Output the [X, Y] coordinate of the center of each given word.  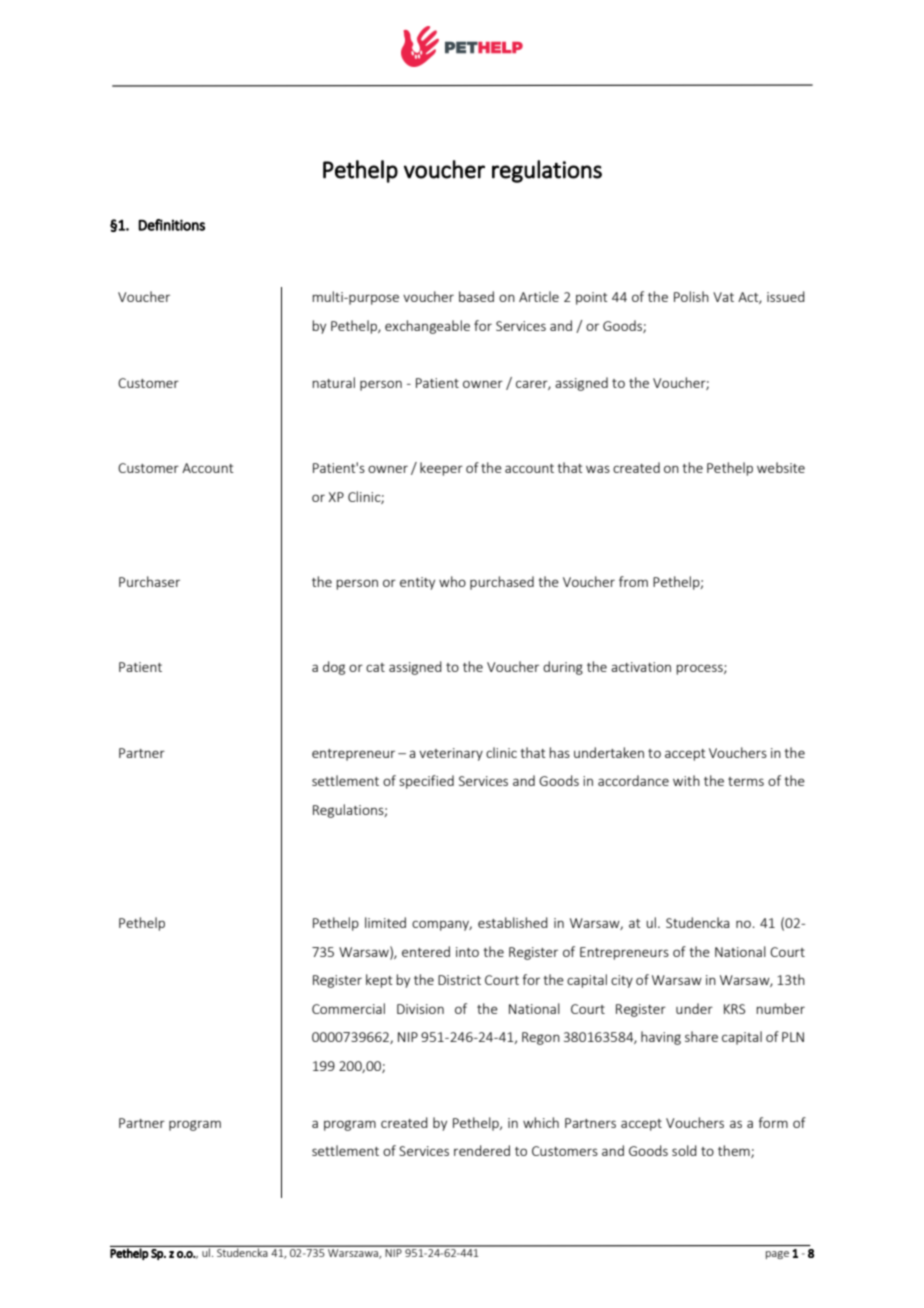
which [541, 1122]
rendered [482, 1150]
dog [334, 668]
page [777, 1255]
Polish [691, 296]
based [476, 296]
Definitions [171, 225]
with [686, 780]
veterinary [451, 754]
